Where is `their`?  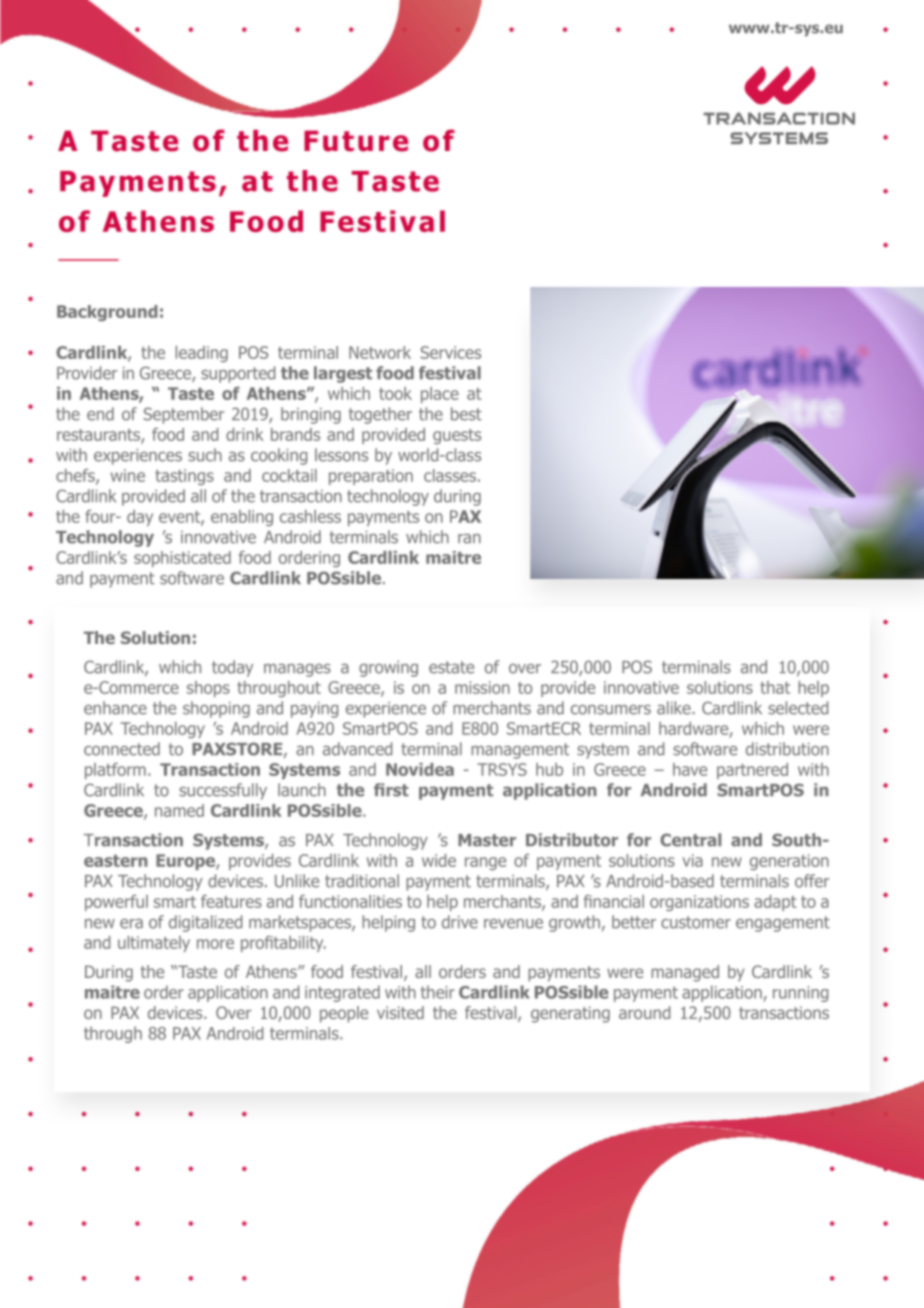
their is located at coordinates (438, 992).
